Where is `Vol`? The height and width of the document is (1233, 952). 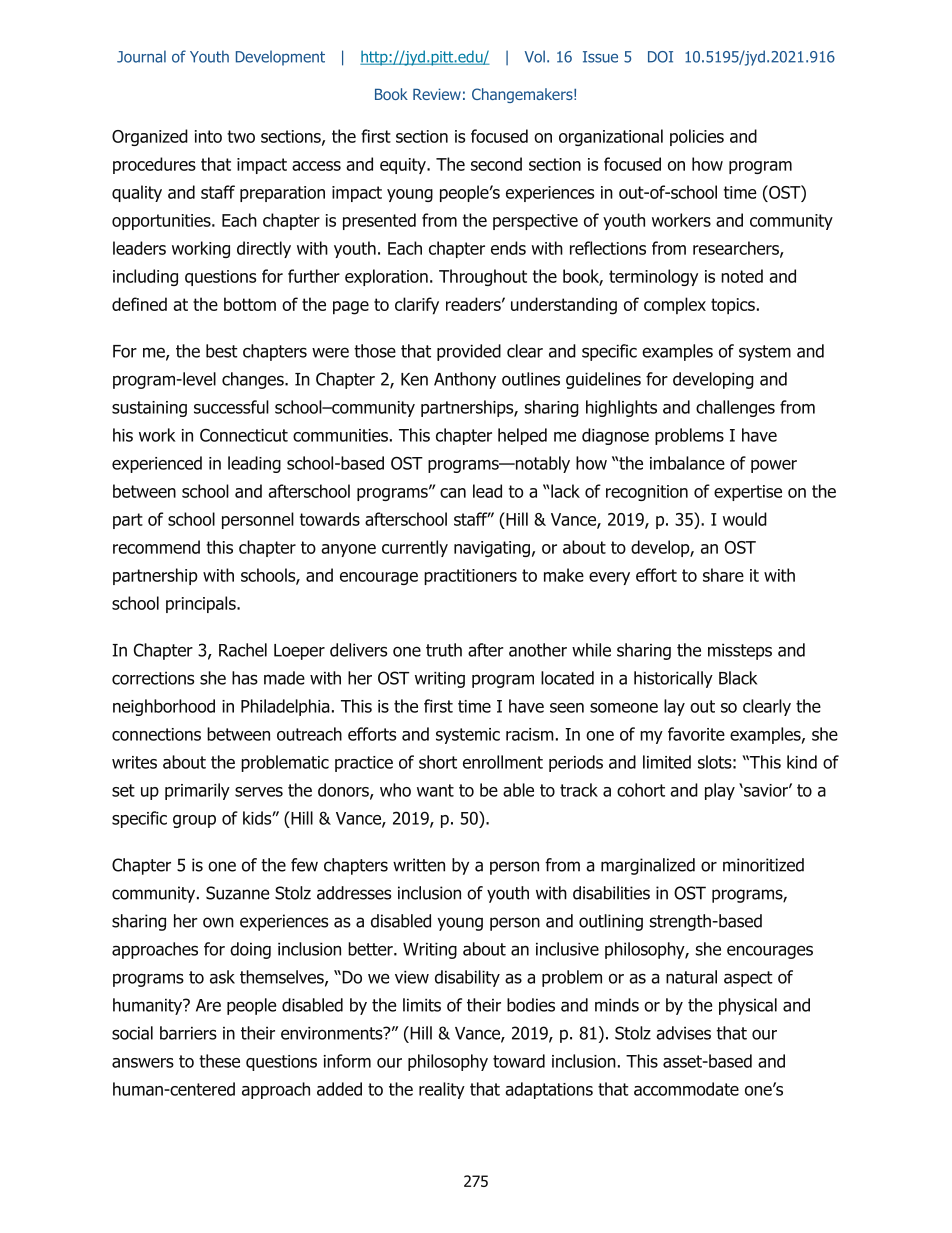 Vol is located at coordinates (535, 56).
